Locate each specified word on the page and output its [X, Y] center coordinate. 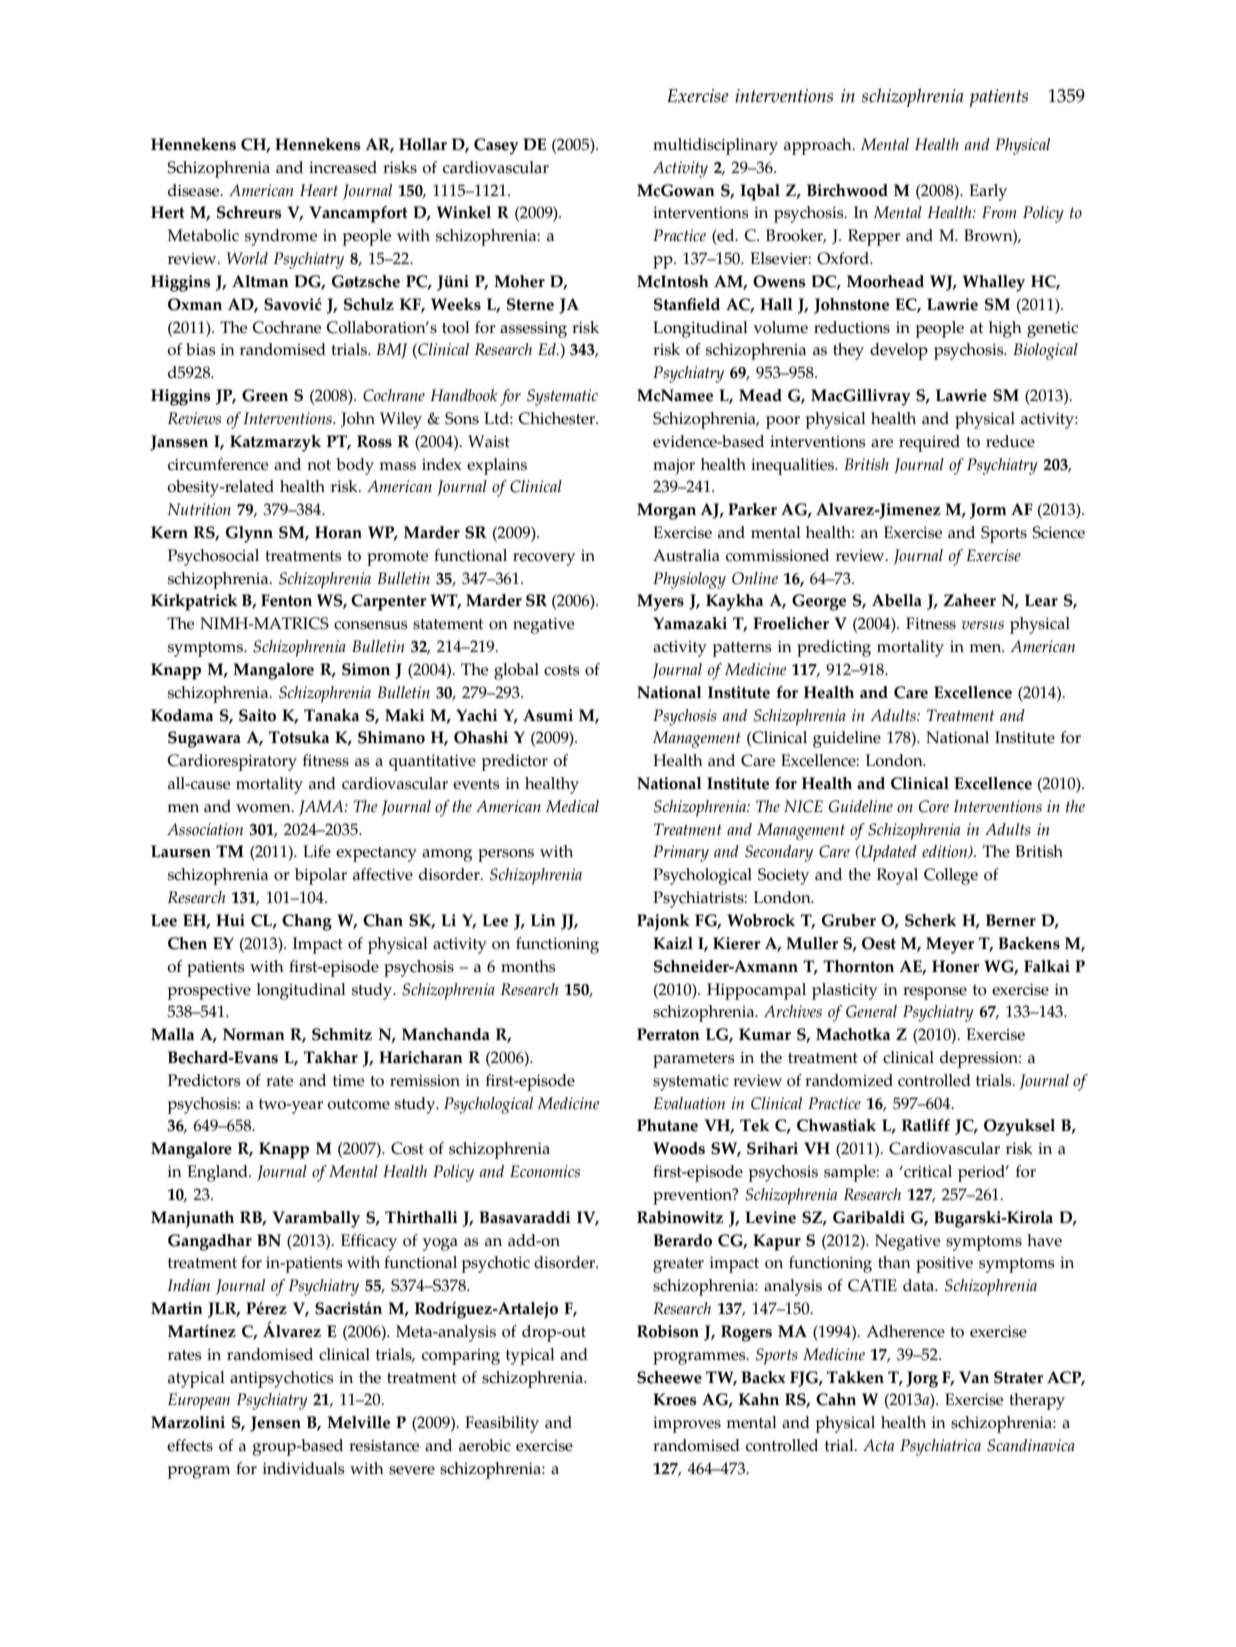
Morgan [666, 511]
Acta [878, 1445]
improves [687, 1424]
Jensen [275, 1424]
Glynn [249, 534]
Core [934, 806]
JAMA [322, 808]
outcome [358, 1104]
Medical [572, 806]
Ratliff [926, 1125]
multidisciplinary [715, 146]
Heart [319, 190]
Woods [679, 1148]
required [929, 443]
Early [988, 192]
